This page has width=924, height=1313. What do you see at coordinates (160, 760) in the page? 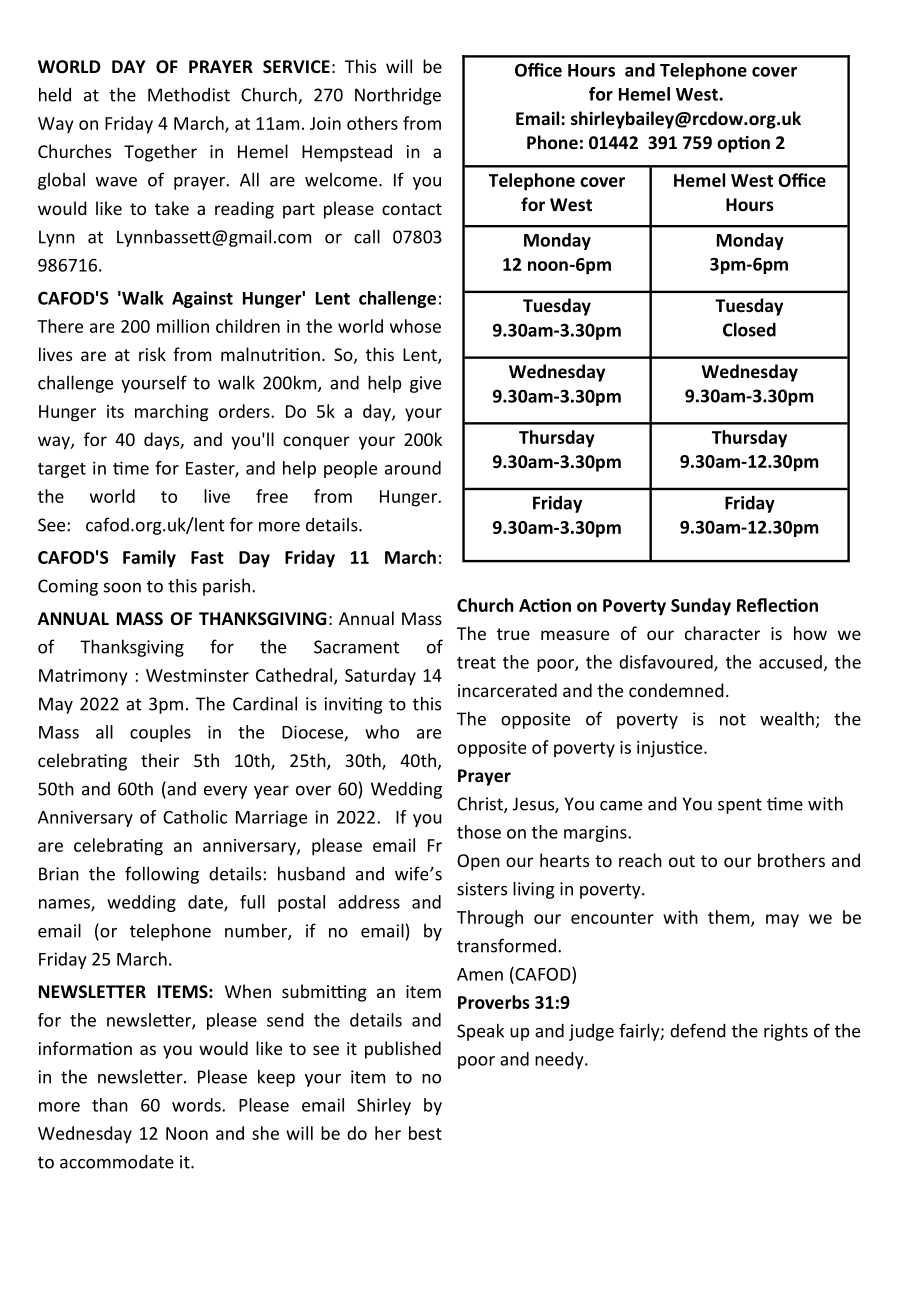
I see `their` at bounding box center [160, 760].
